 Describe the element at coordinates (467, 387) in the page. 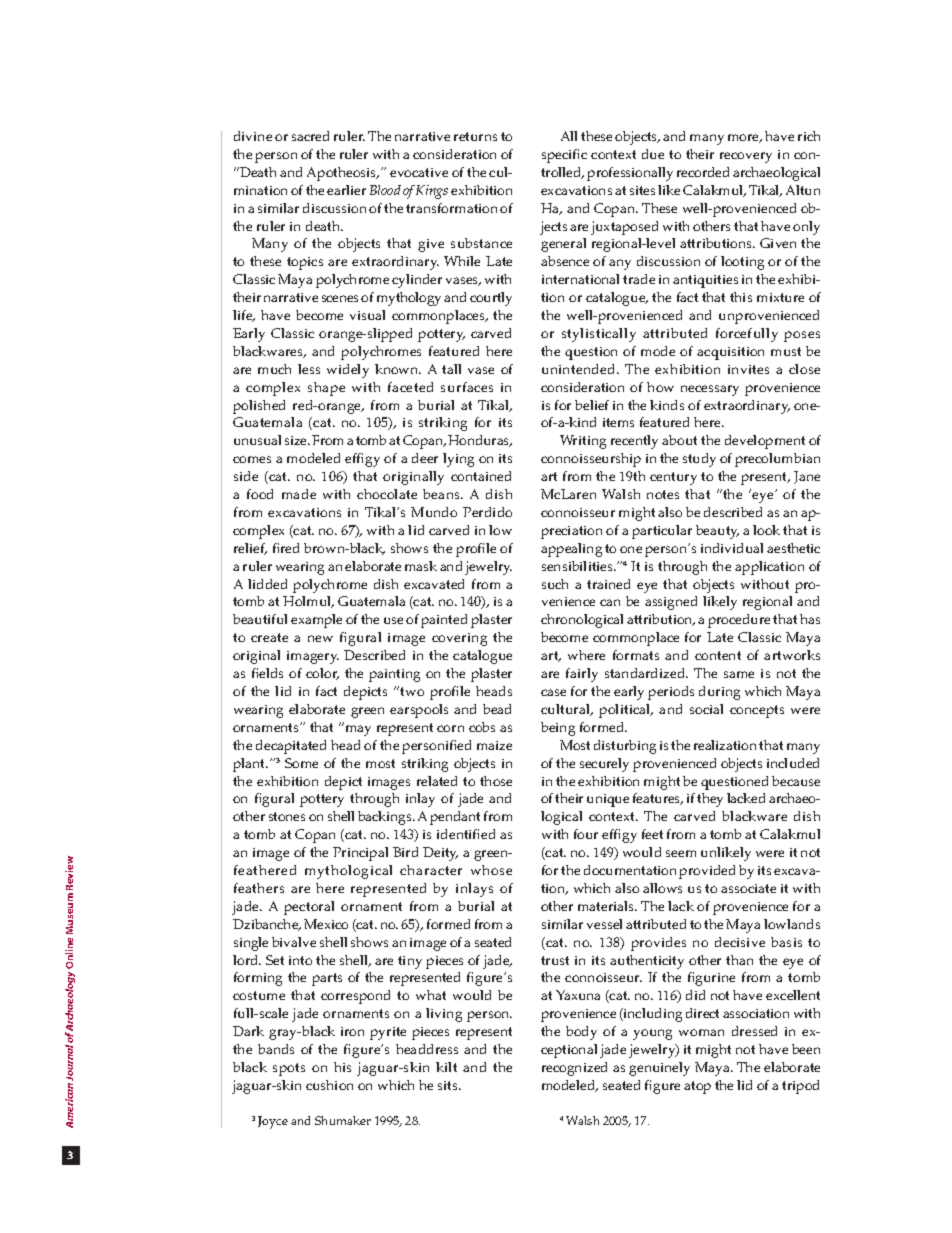

I see `surfaces` at that location.
